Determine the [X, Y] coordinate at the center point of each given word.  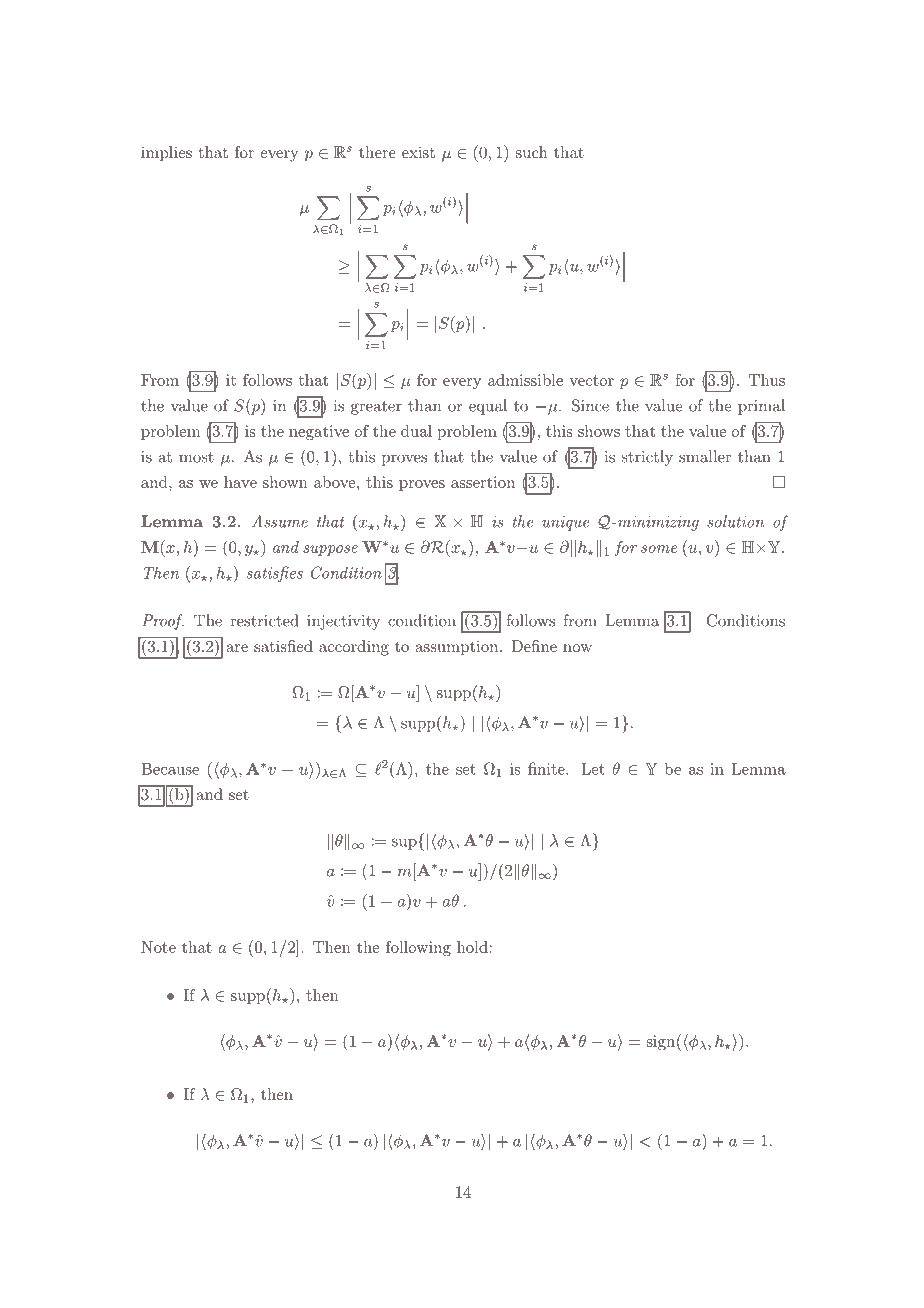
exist [418, 152]
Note [158, 947]
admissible [525, 380]
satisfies [275, 574]
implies [166, 154]
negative [319, 433]
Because [170, 769]
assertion [483, 482]
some [659, 549]
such [532, 152]
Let [593, 769]
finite [547, 768]
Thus [767, 380]
